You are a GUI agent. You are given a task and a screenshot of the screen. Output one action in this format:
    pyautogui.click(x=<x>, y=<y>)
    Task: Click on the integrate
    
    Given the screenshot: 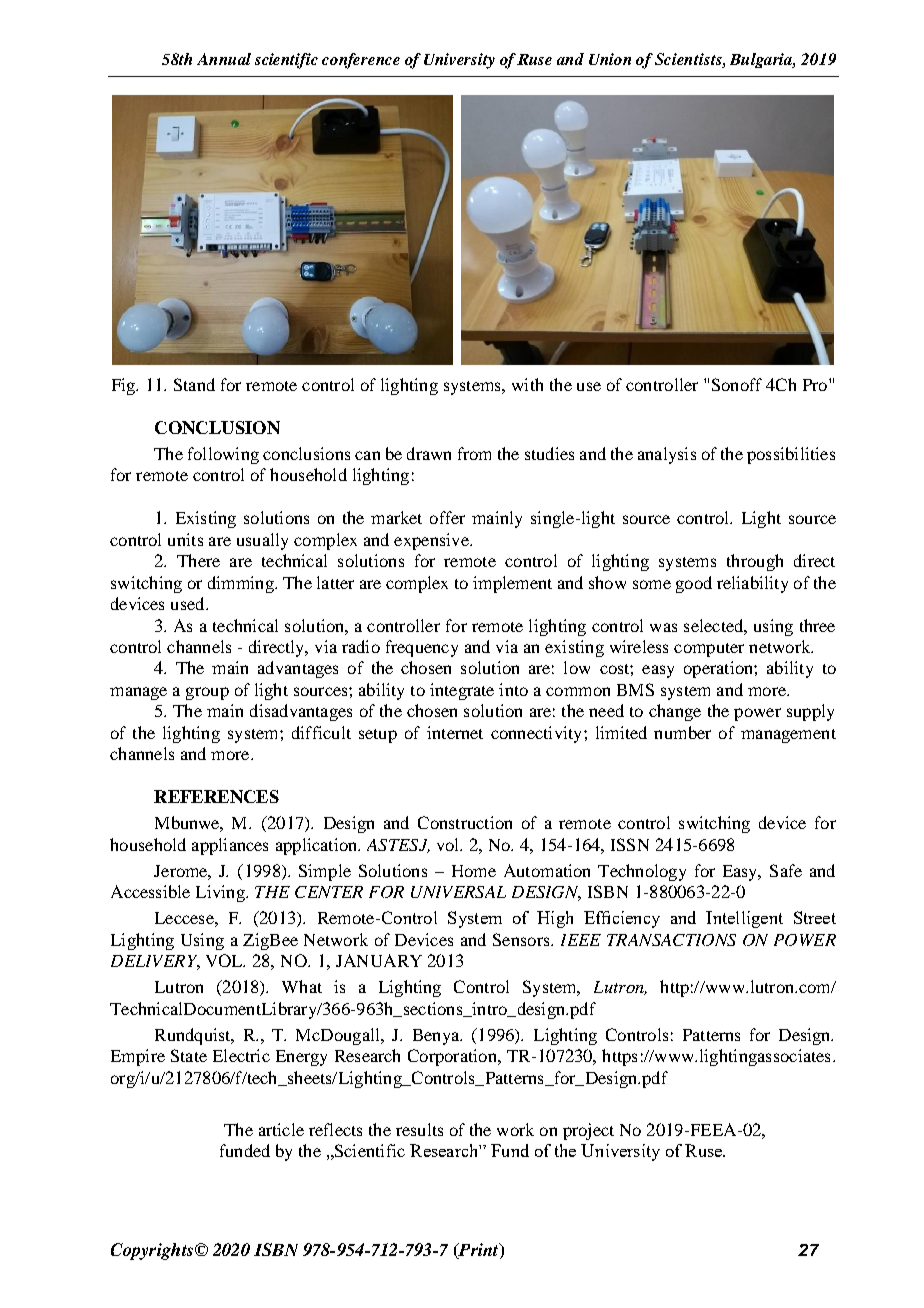 What is the action you would take?
    pyautogui.click(x=462, y=691)
